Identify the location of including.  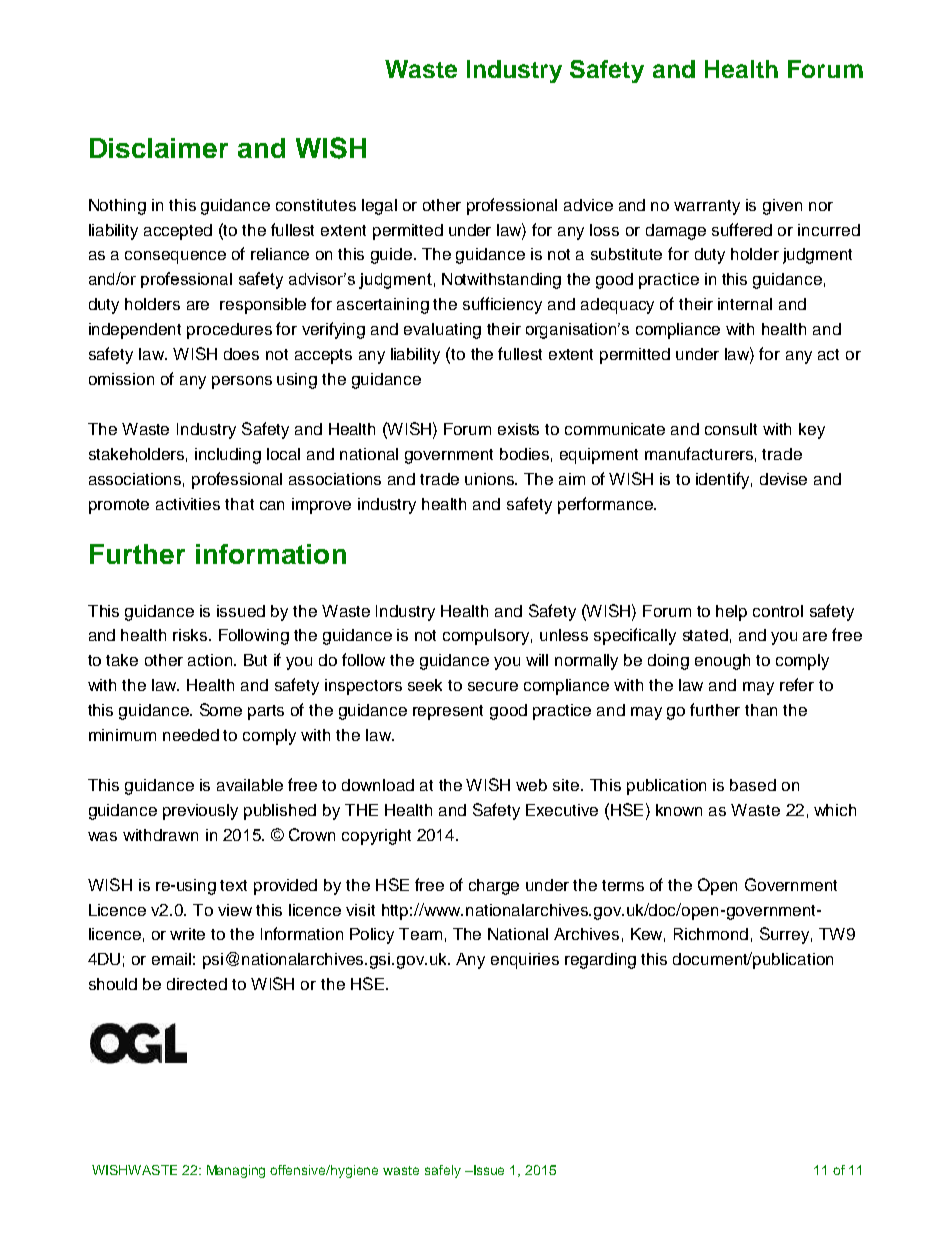
(228, 456).
